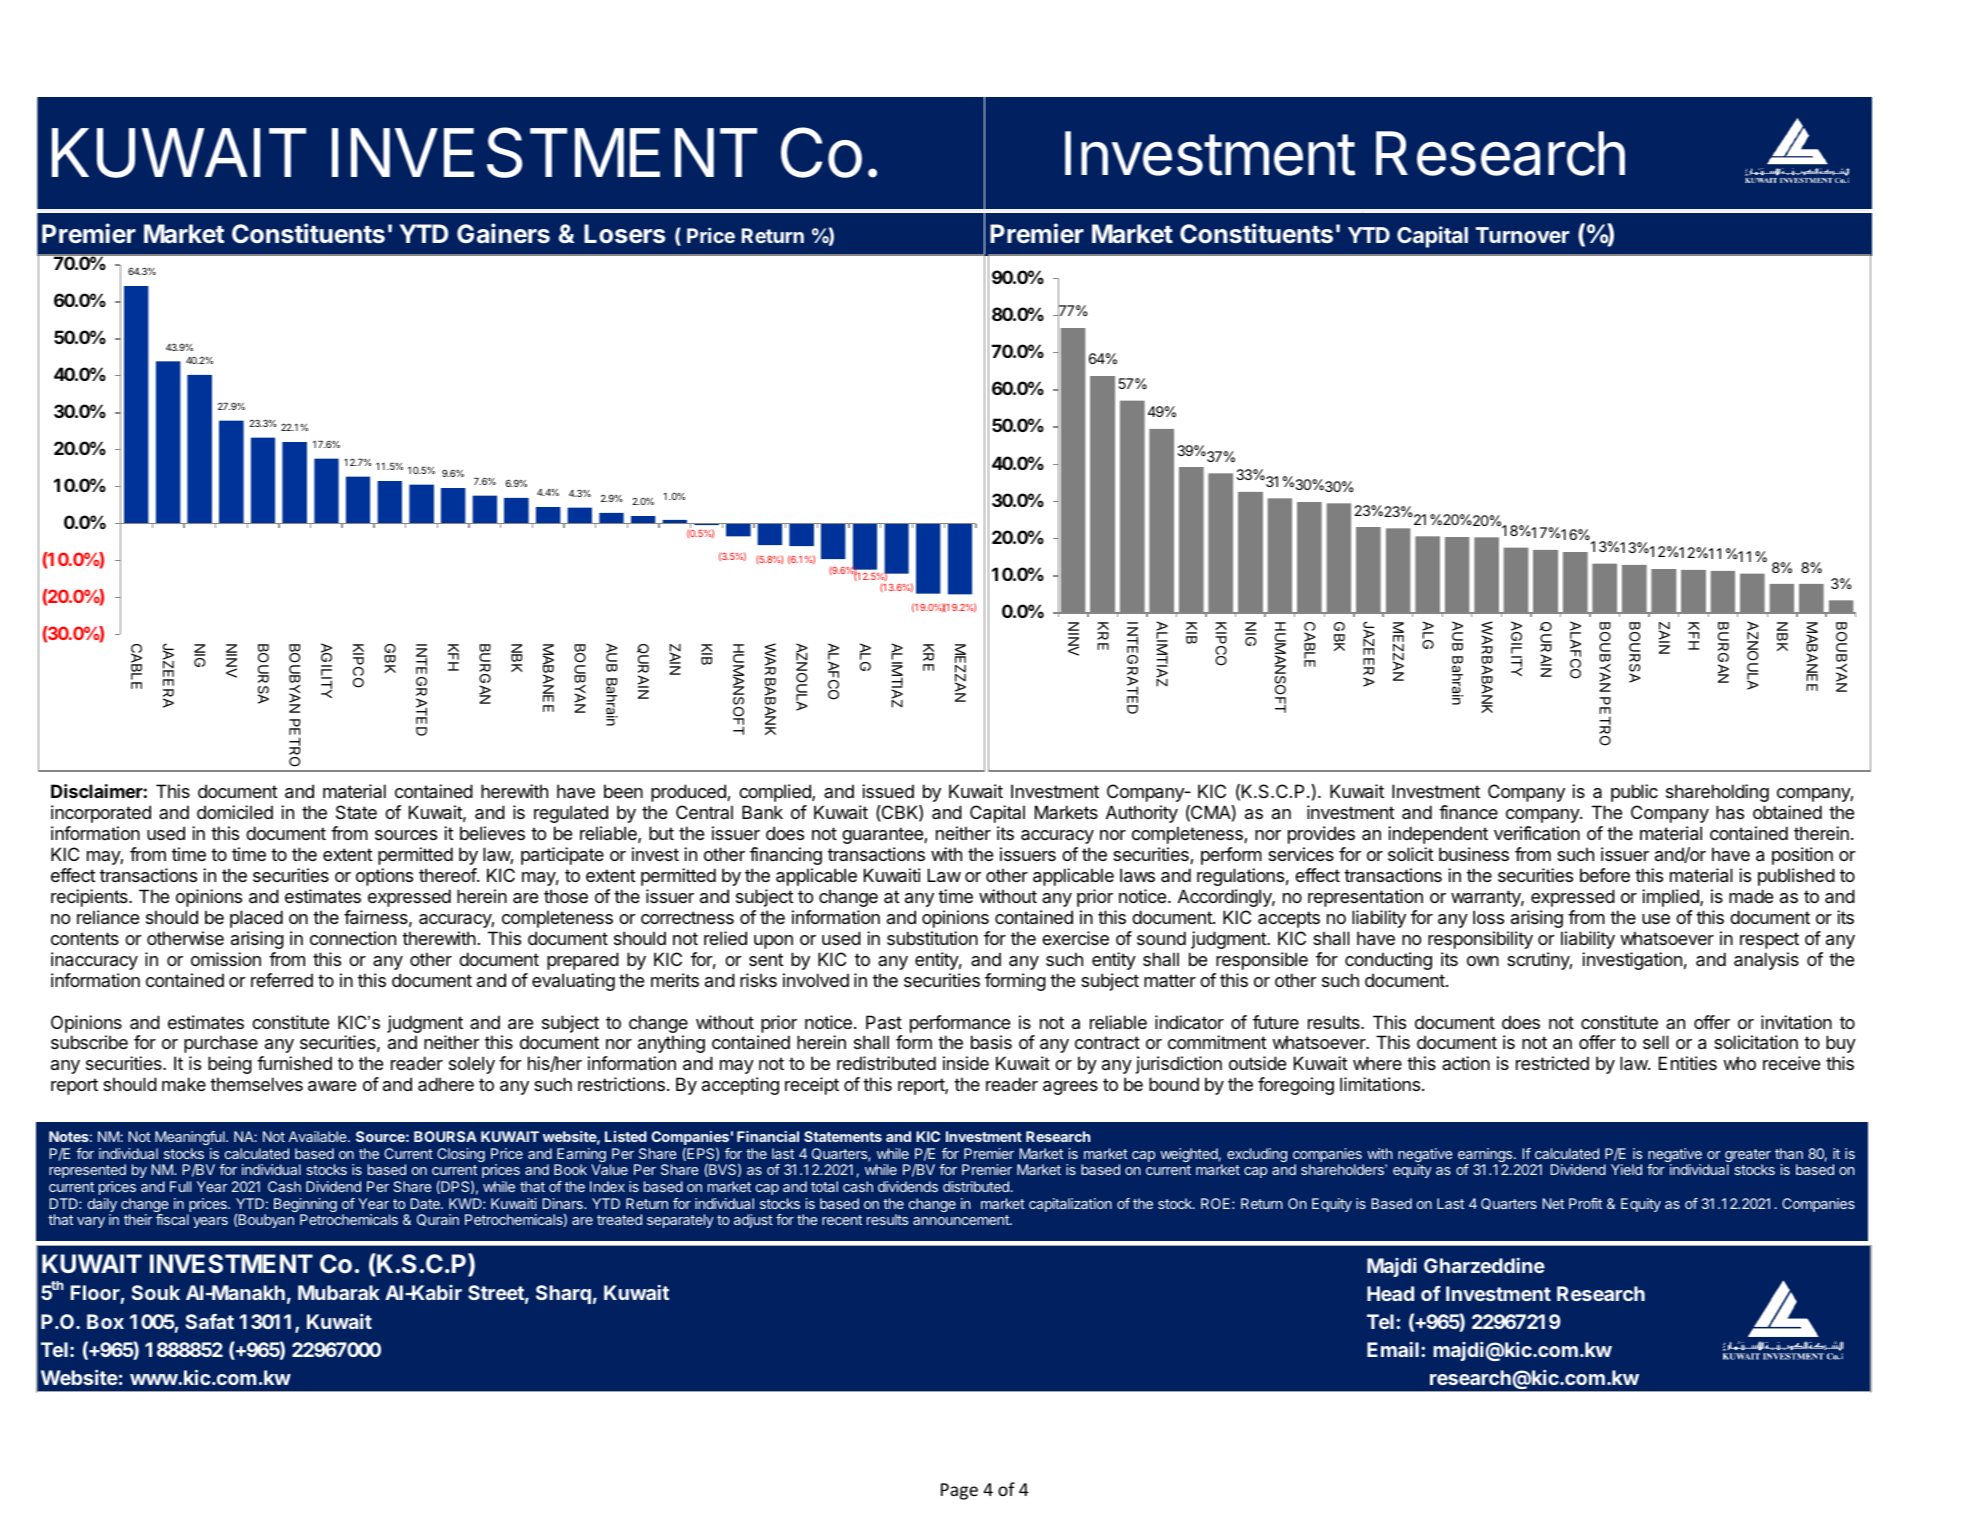 The image size is (1970, 1523). I want to click on Turnover, so click(1523, 235).
